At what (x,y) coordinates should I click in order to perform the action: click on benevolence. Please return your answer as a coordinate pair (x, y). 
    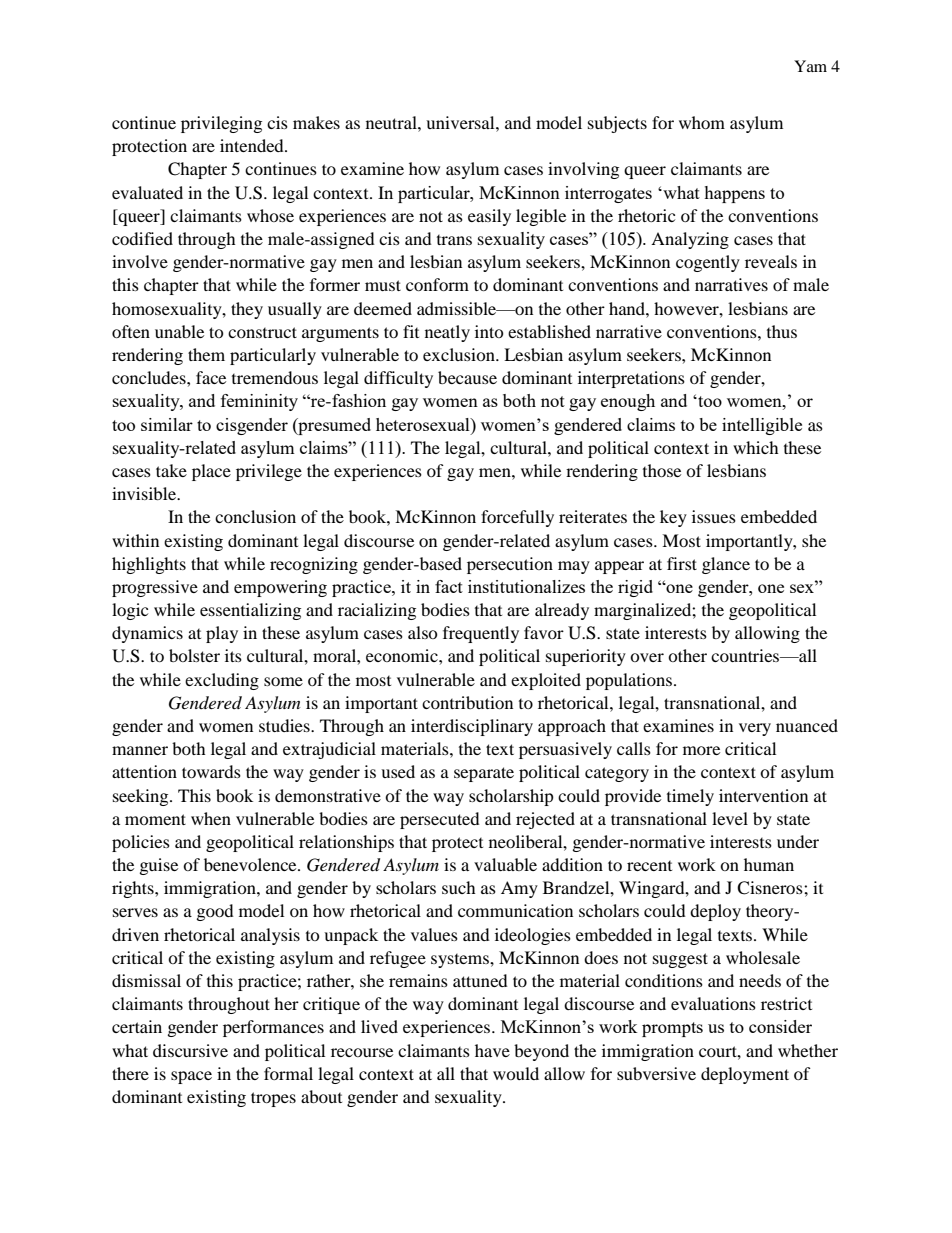
    Looking at the image, I should click on (251, 864).
